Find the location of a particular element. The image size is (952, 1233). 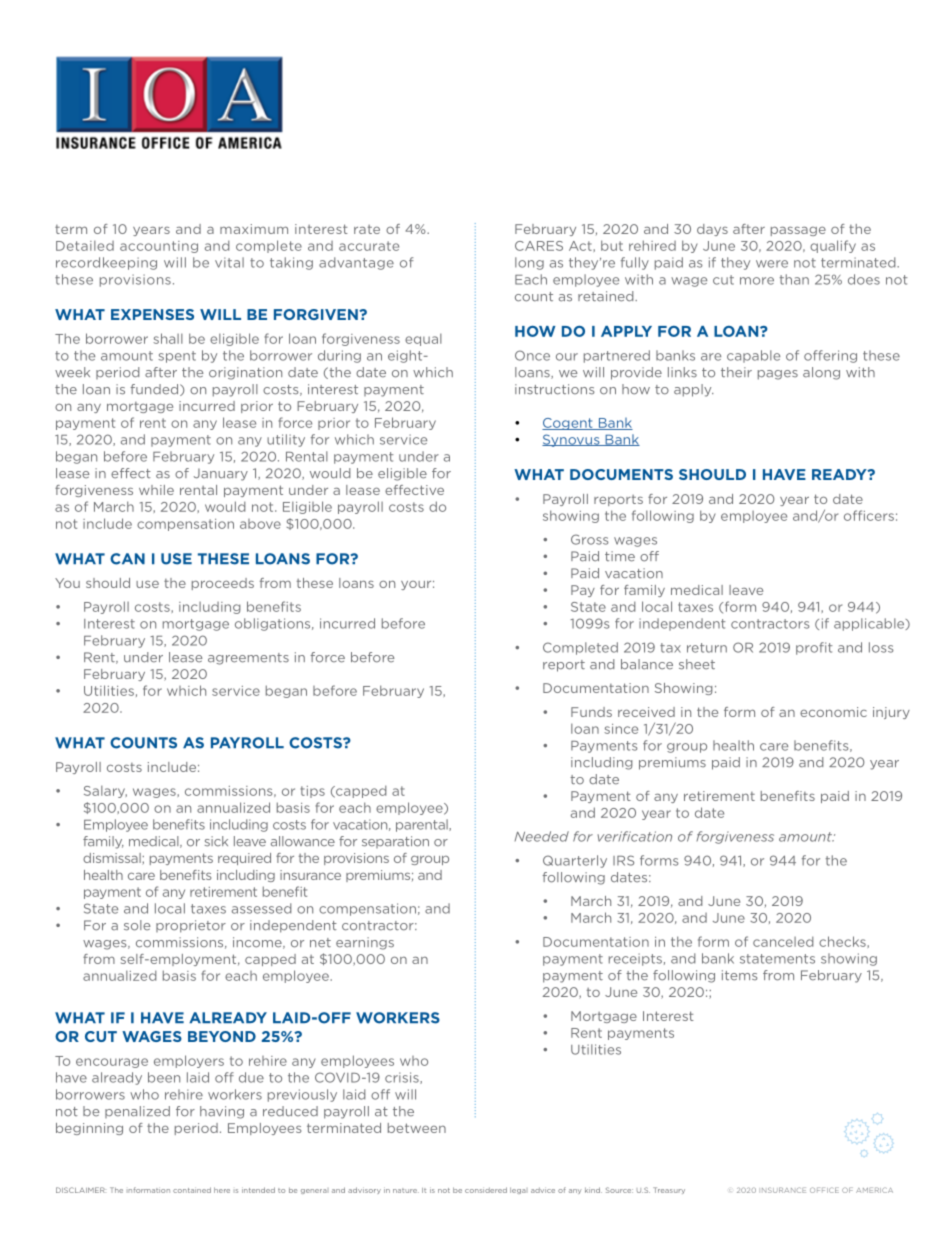

vital is located at coordinates (229, 262).
